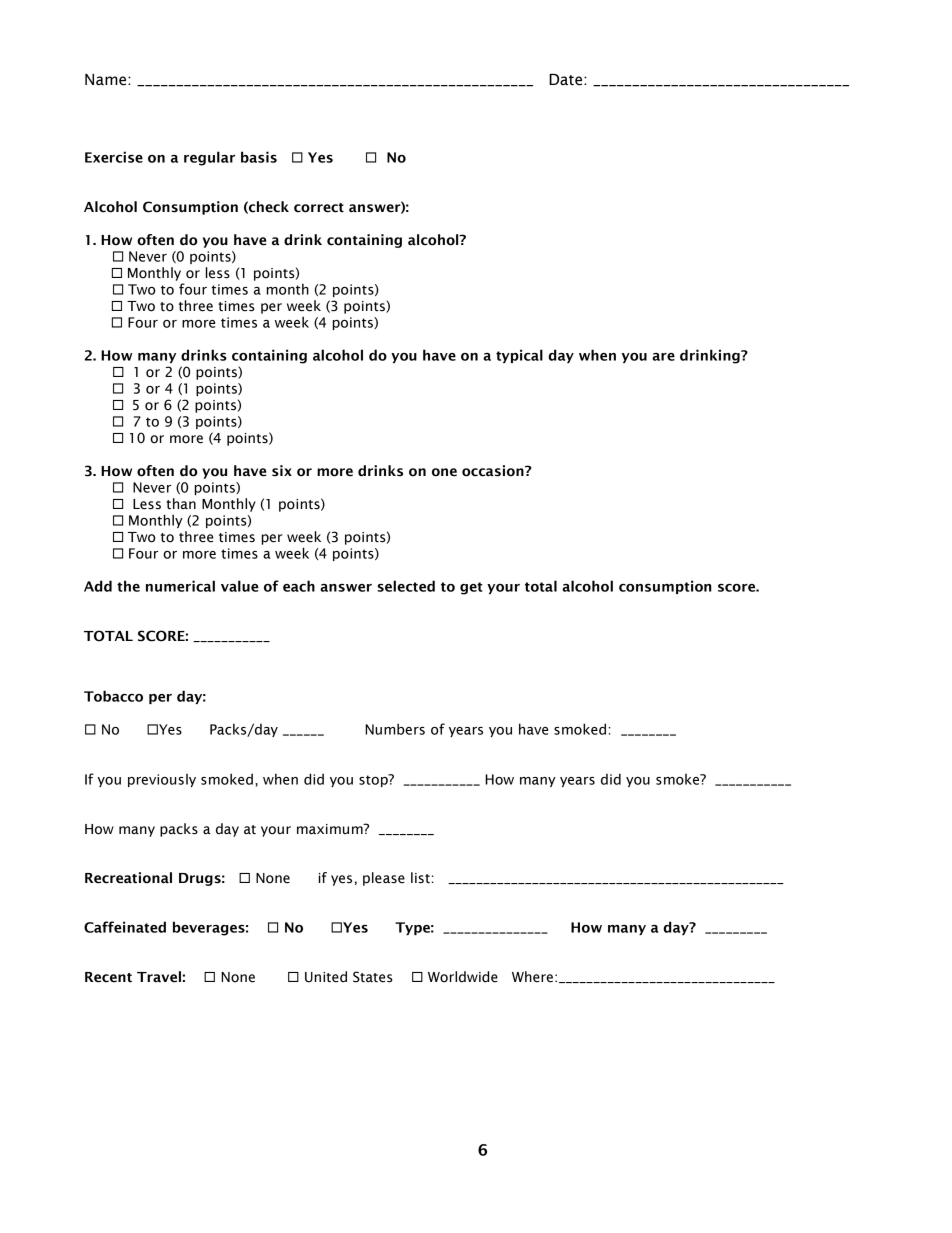 The height and width of the document is (1233, 952). Describe the element at coordinates (259, 157) in the document. I see `basis` at that location.
